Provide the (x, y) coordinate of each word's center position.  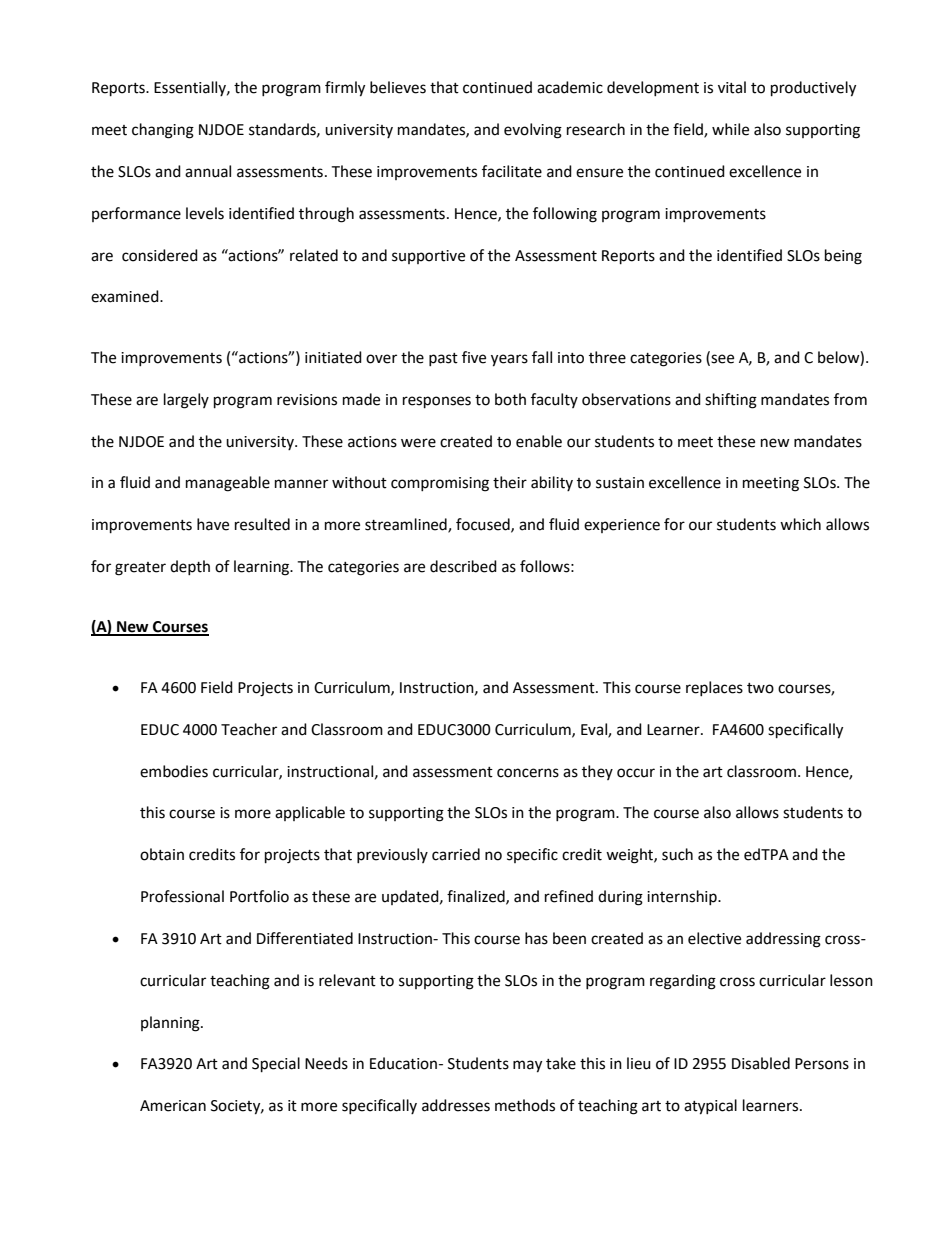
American (173, 1106)
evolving (533, 131)
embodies (174, 771)
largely (186, 401)
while (730, 129)
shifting (731, 401)
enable (539, 441)
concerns (528, 773)
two (760, 688)
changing (163, 131)
